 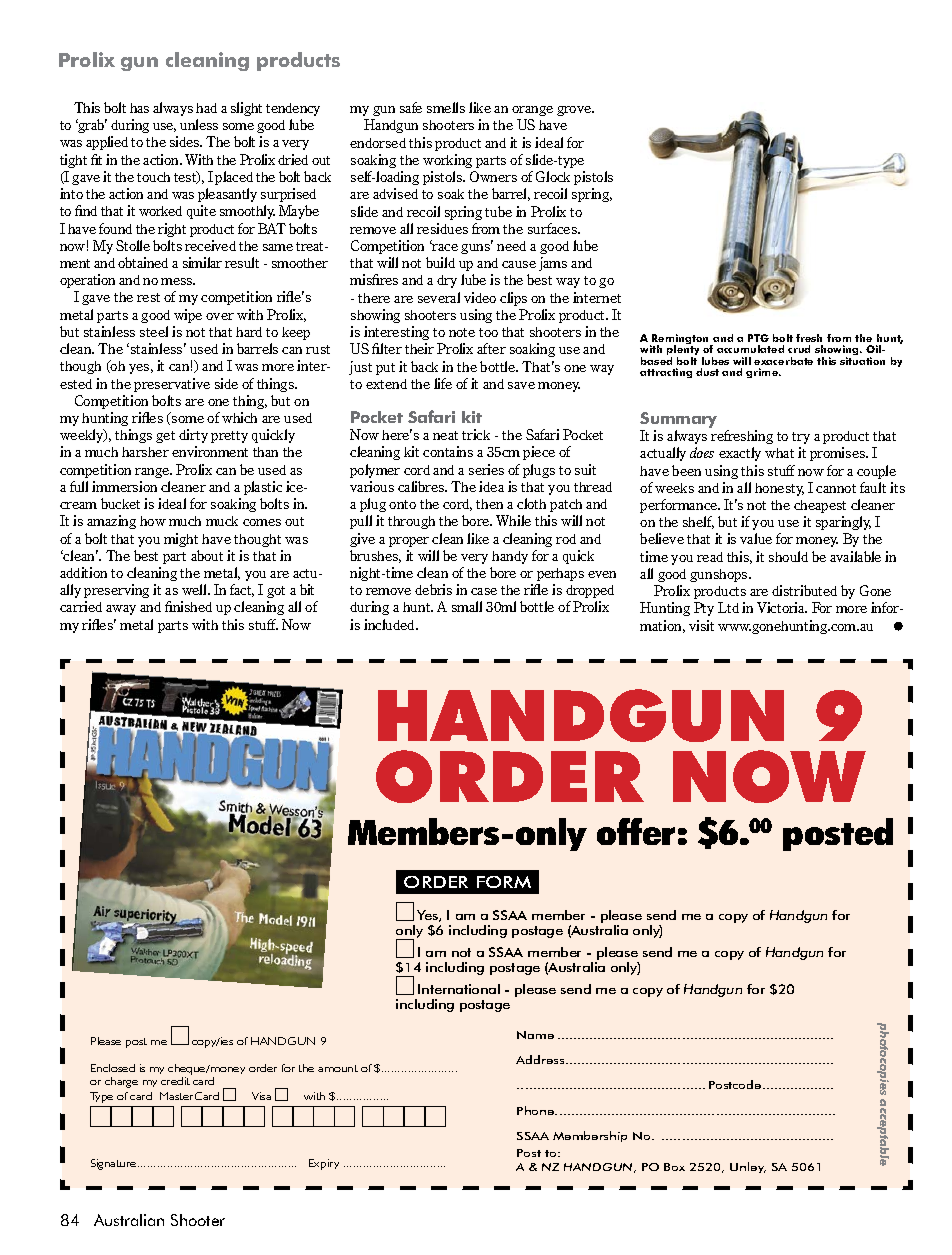 I want to click on working, so click(x=447, y=161).
